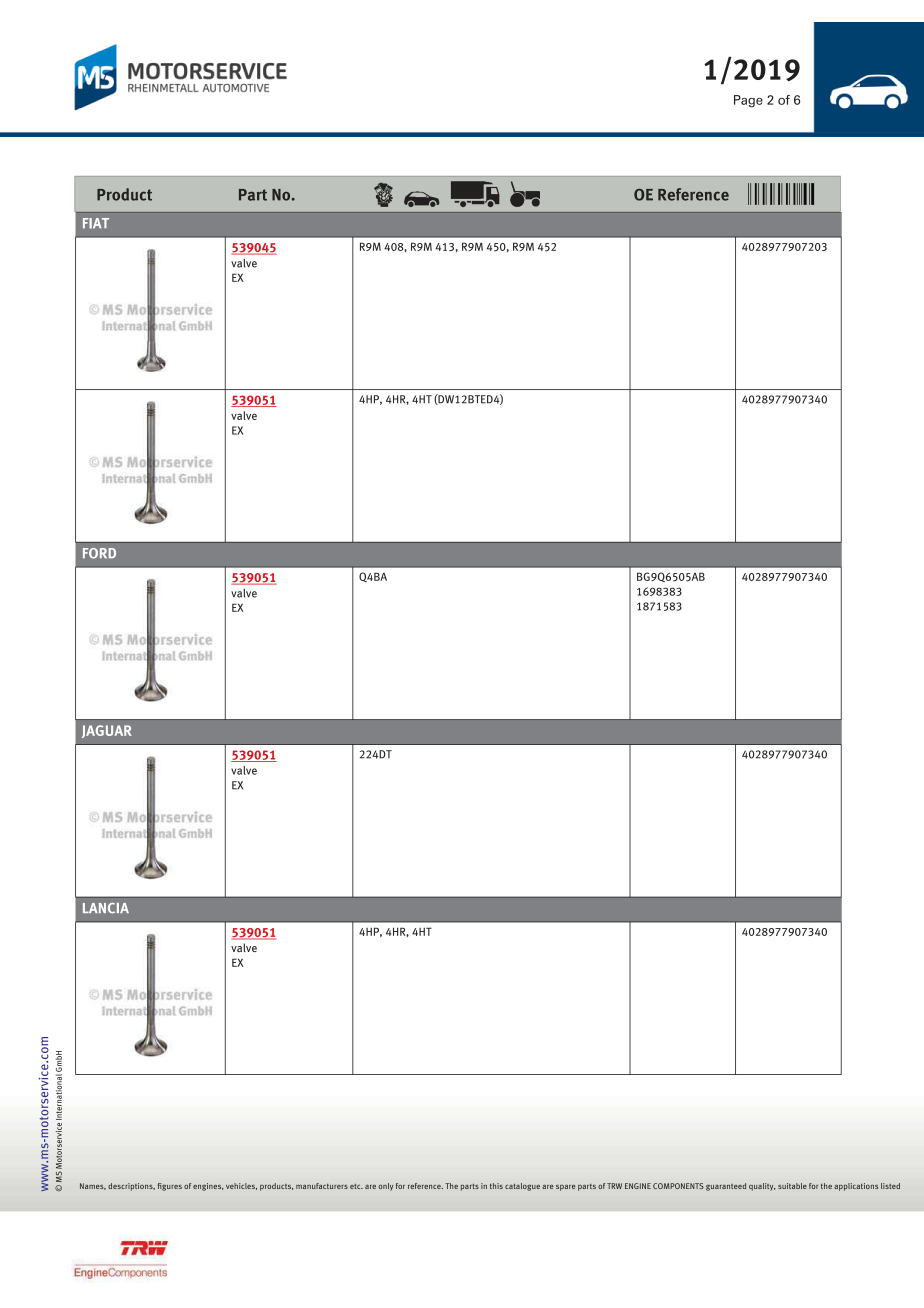 This screenshot has height=1308, width=924. What do you see at coordinates (322, 1186) in the screenshot?
I see `manufacturers` at bounding box center [322, 1186].
